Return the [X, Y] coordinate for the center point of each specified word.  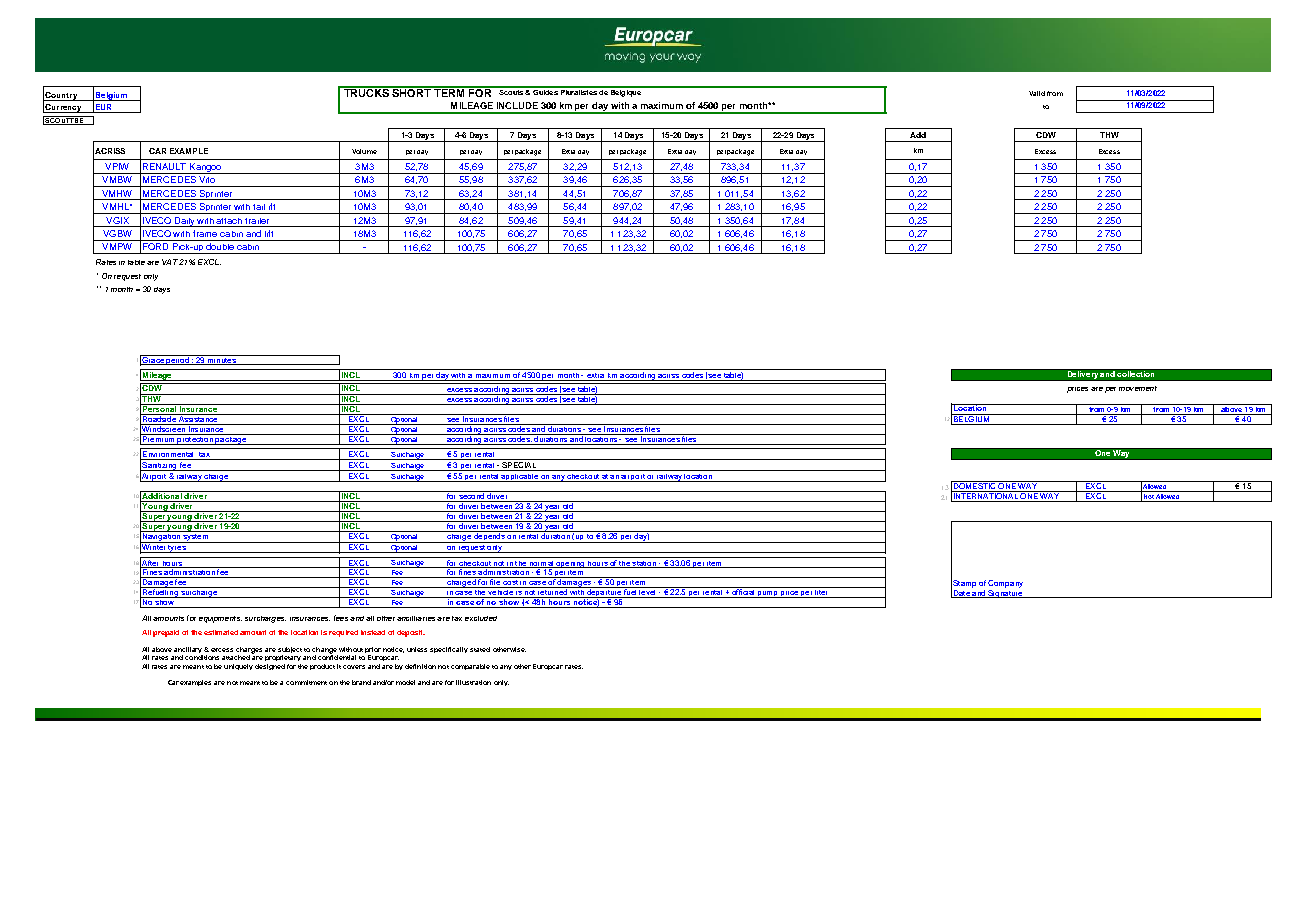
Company [1005, 584]
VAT [170, 262]
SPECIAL [519, 466]
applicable [520, 478]
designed [270, 667]
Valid [1037, 93]
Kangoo [206, 168]
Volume [364, 151]
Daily [185, 222]
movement [1138, 388]
